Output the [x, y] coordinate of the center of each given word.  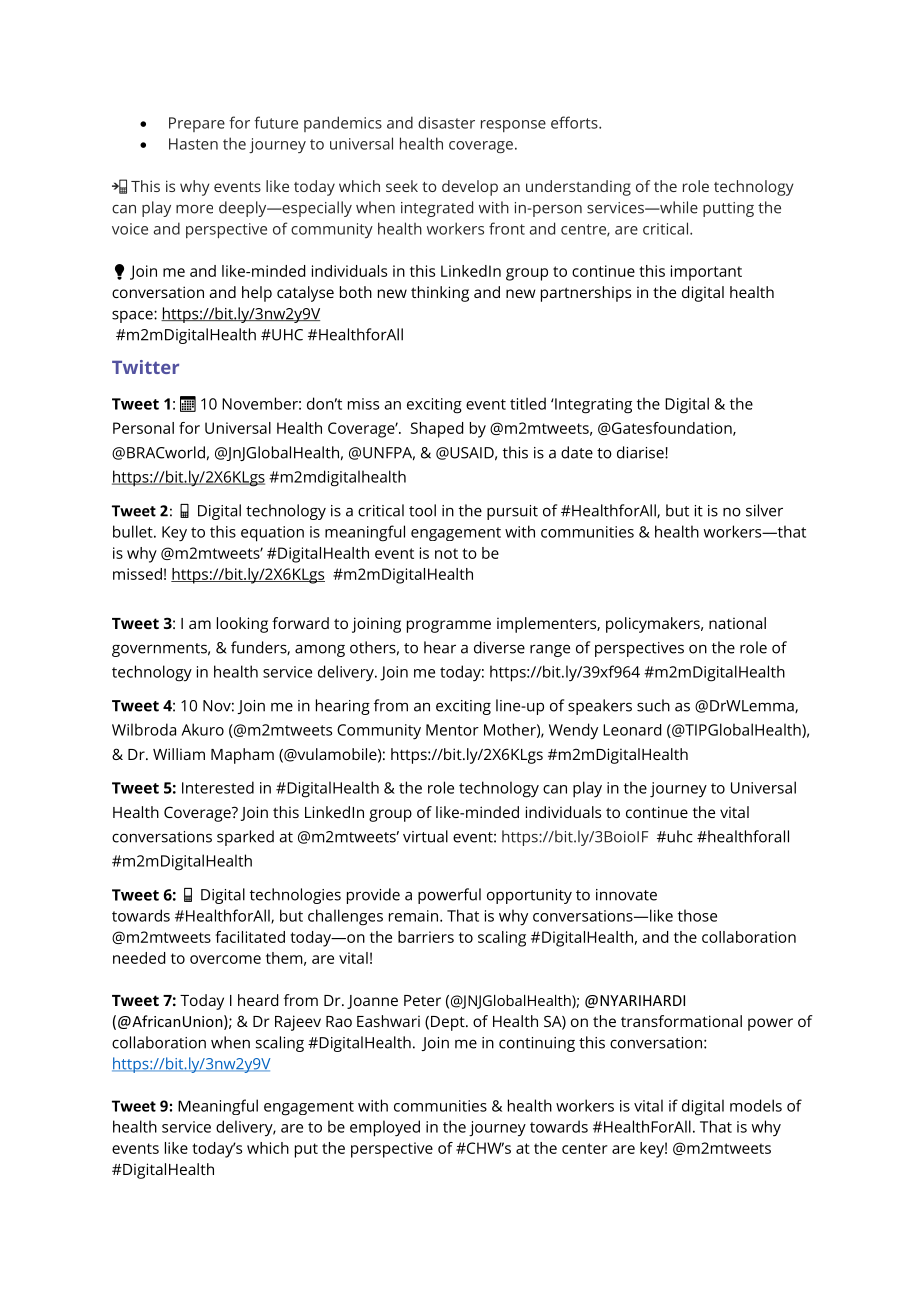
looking [242, 625]
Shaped [437, 430]
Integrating [592, 406]
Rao [339, 1021]
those [697, 915]
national [737, 623]
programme [449, 626]
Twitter [145, 367]
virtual [425, 836]
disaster [446, 122]
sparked [245, 838]
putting [728, 209]
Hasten [193, 144]
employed [385, 1128]
